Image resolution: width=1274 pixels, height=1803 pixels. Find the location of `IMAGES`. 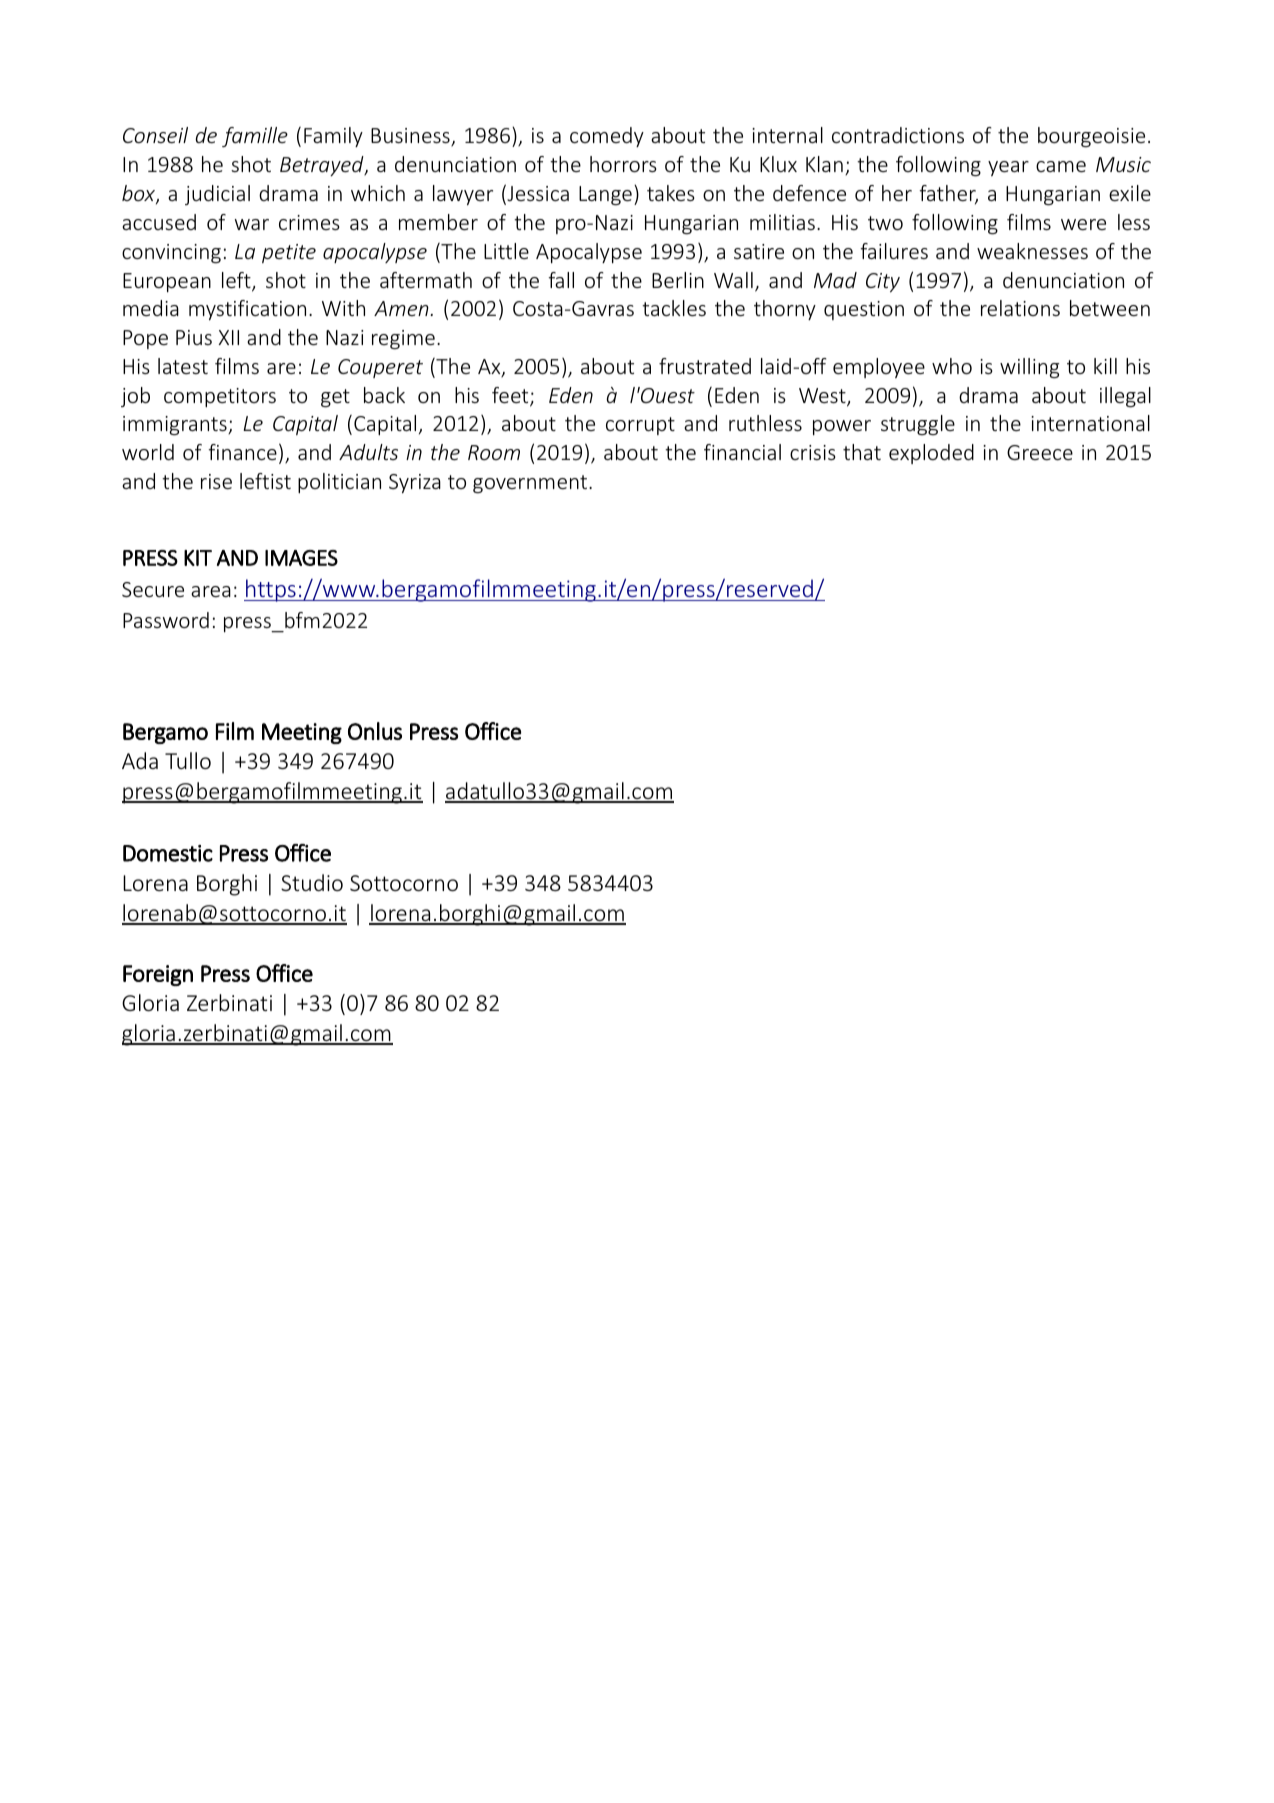

IMAGES is located at coordinates (301, 558).
